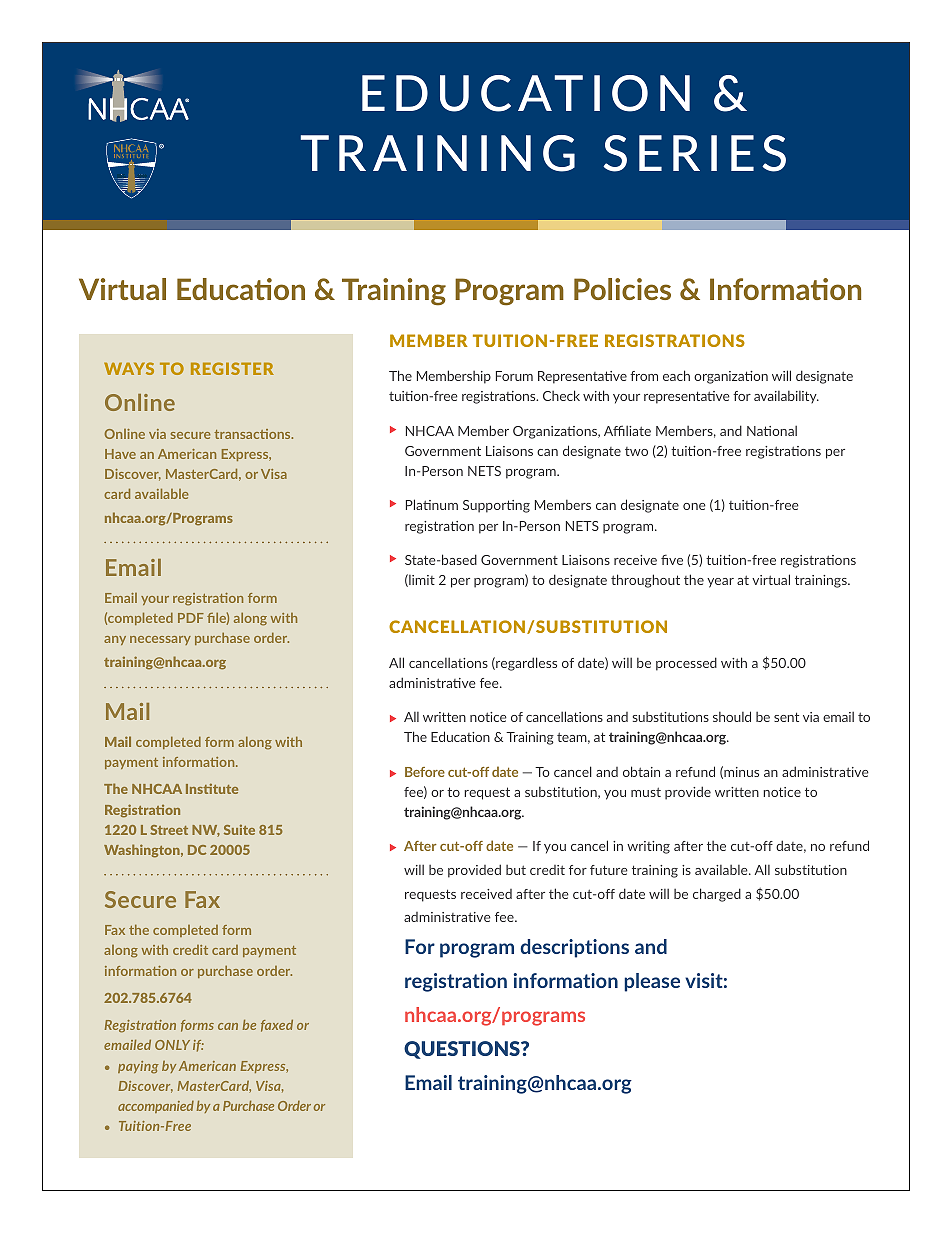  Describe the element at coordinates (432, 504) in the screenshot. I see `Platinum` at that location.
